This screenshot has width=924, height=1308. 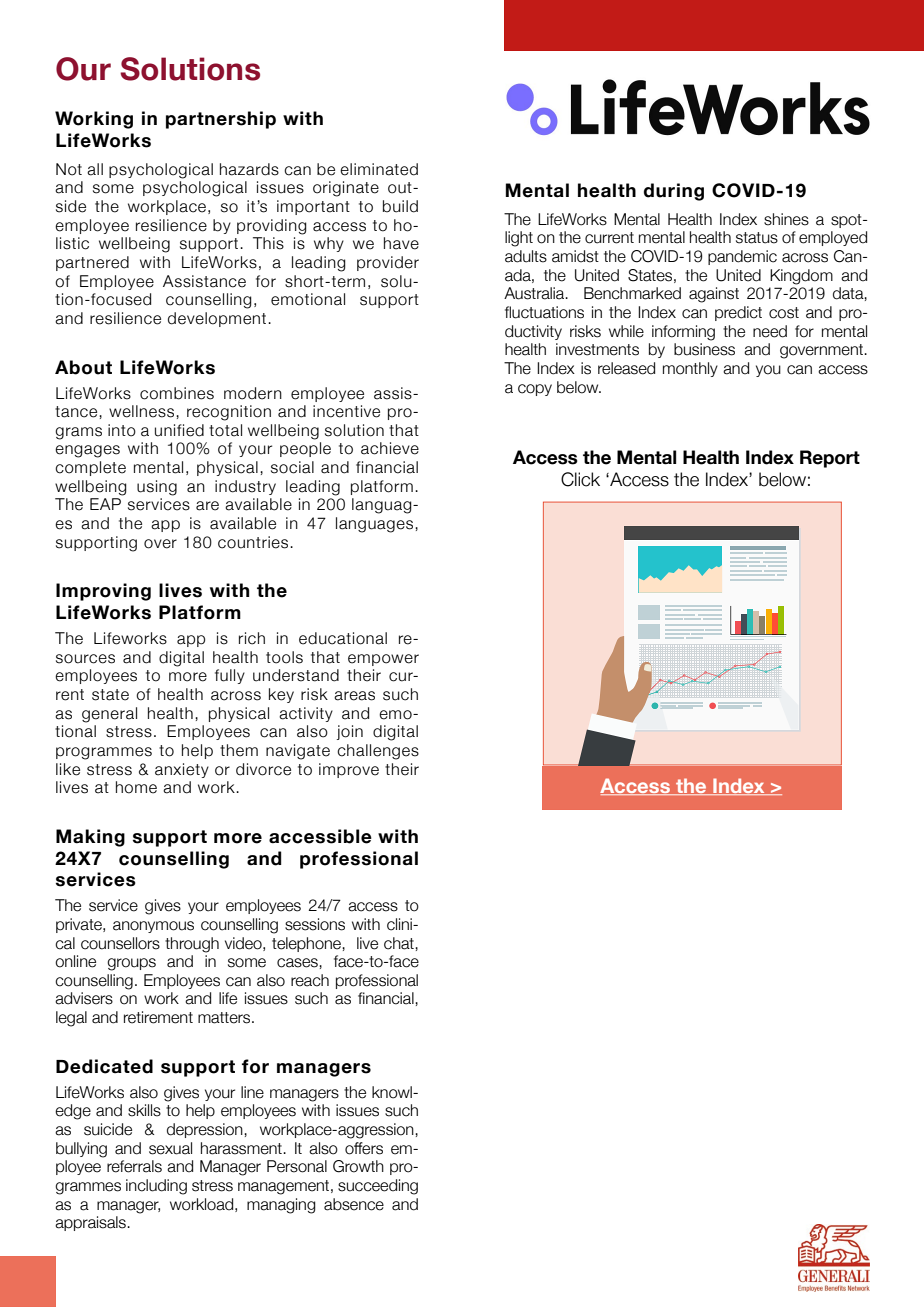 What do you see at coordinates (379, 169) in the screenshot?
I see `eliminated` at bounding box center [379, 169].
